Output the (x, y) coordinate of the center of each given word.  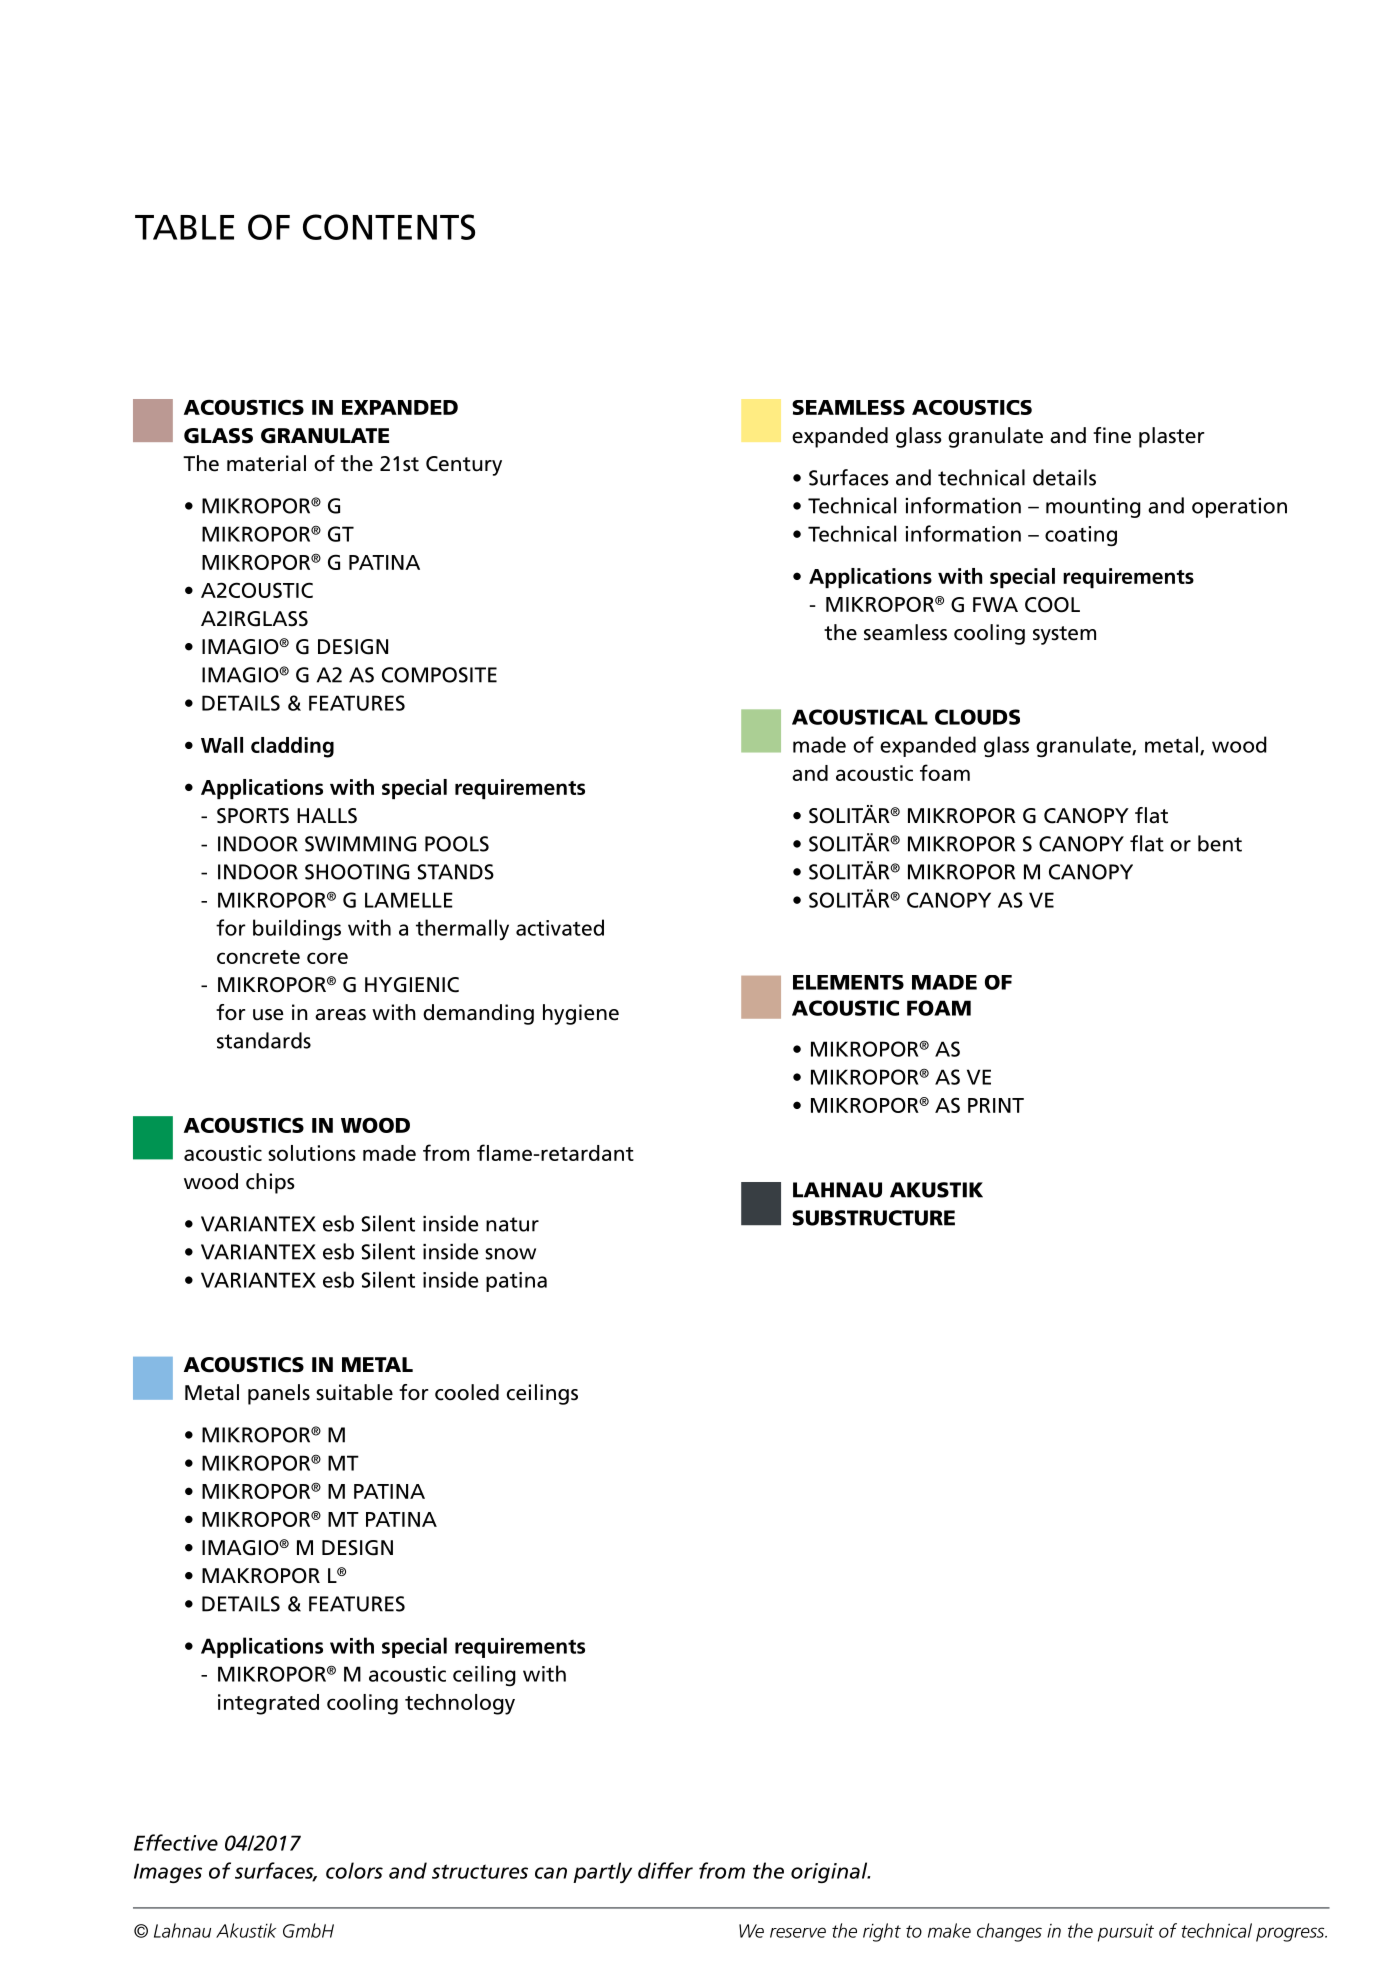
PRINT (996, 1105)
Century (464, 466)
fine (1112, 435)
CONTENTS (389, 227)
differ (665, 1870)
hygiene (581, 1014)
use (268, 1015)
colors (354, 1870)
